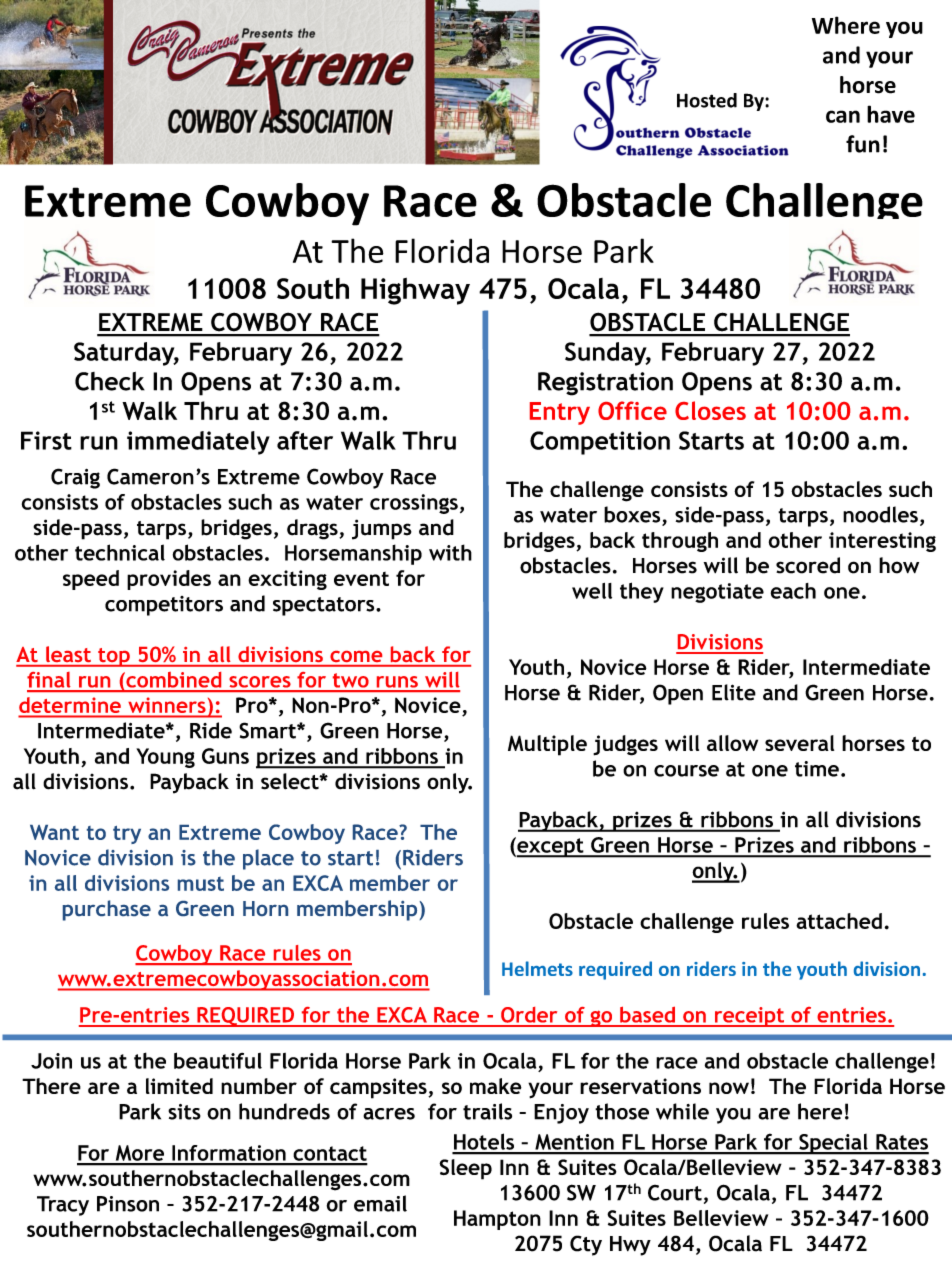 Image resolution: width=952 pixels, height=1270 pixels. I want to click on top, so click(114, 657).
